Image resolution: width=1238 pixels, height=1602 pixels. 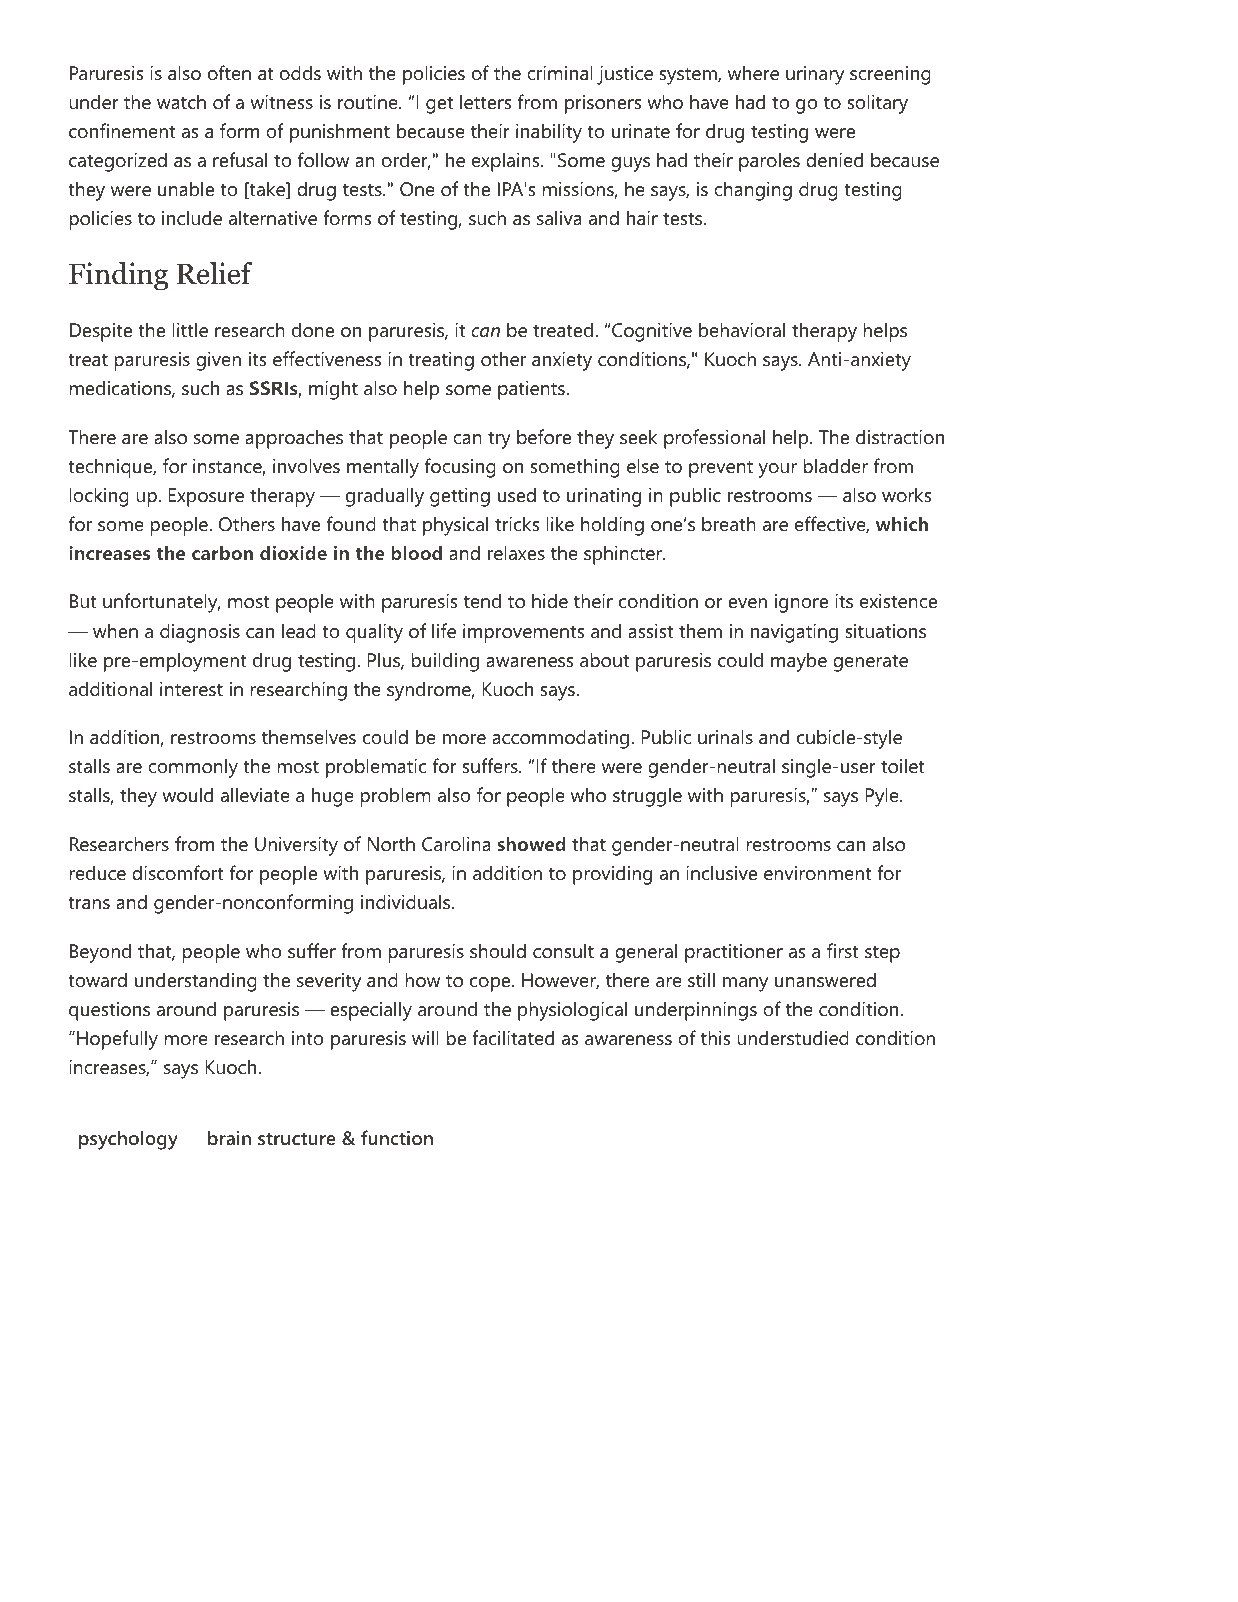 What do you see at coordinates (499, 440) in the screenshot?
I see `try` at bounding box center [499, 440].
